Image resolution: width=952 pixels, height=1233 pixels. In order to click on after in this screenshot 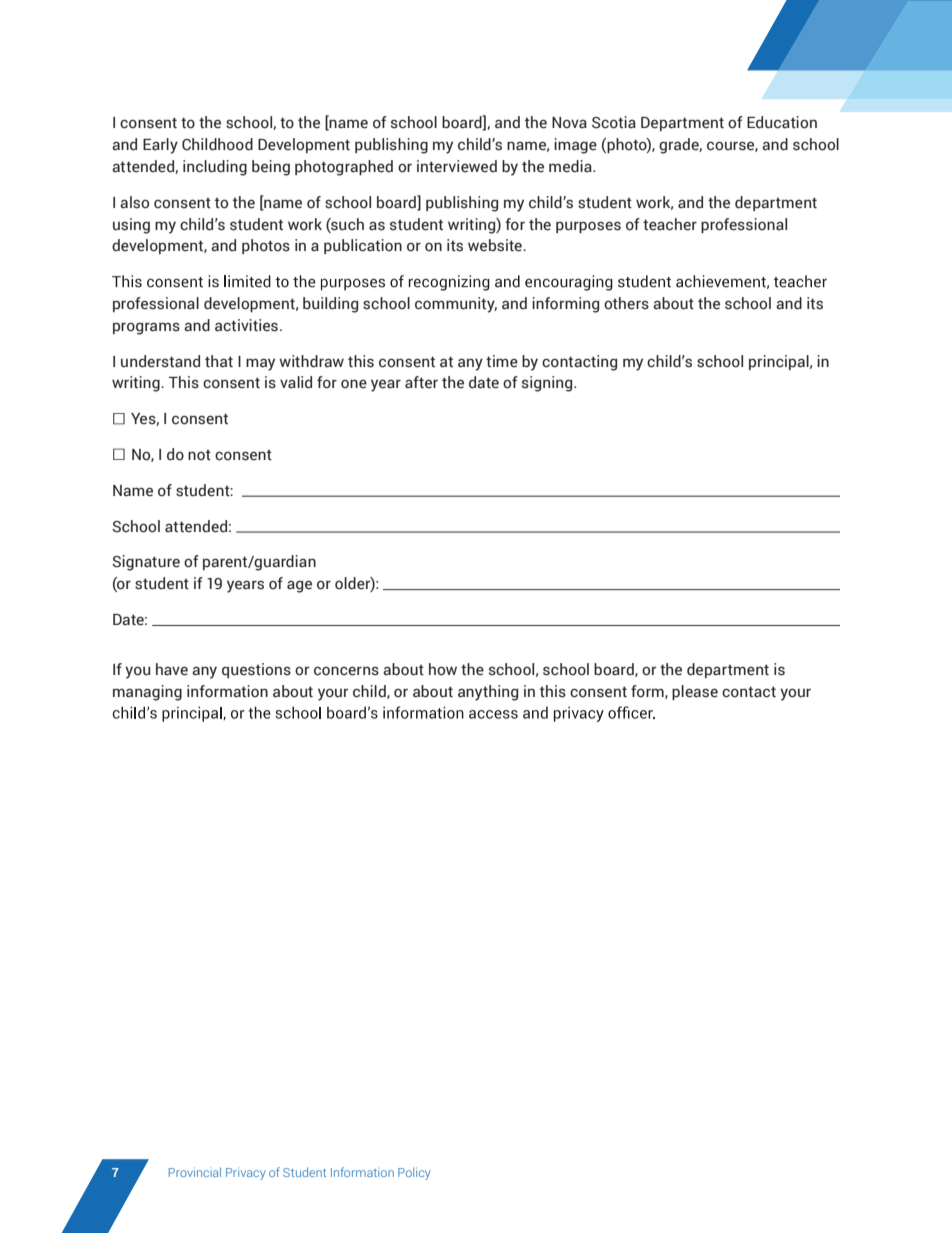, I will do `click(421, 382)`.
